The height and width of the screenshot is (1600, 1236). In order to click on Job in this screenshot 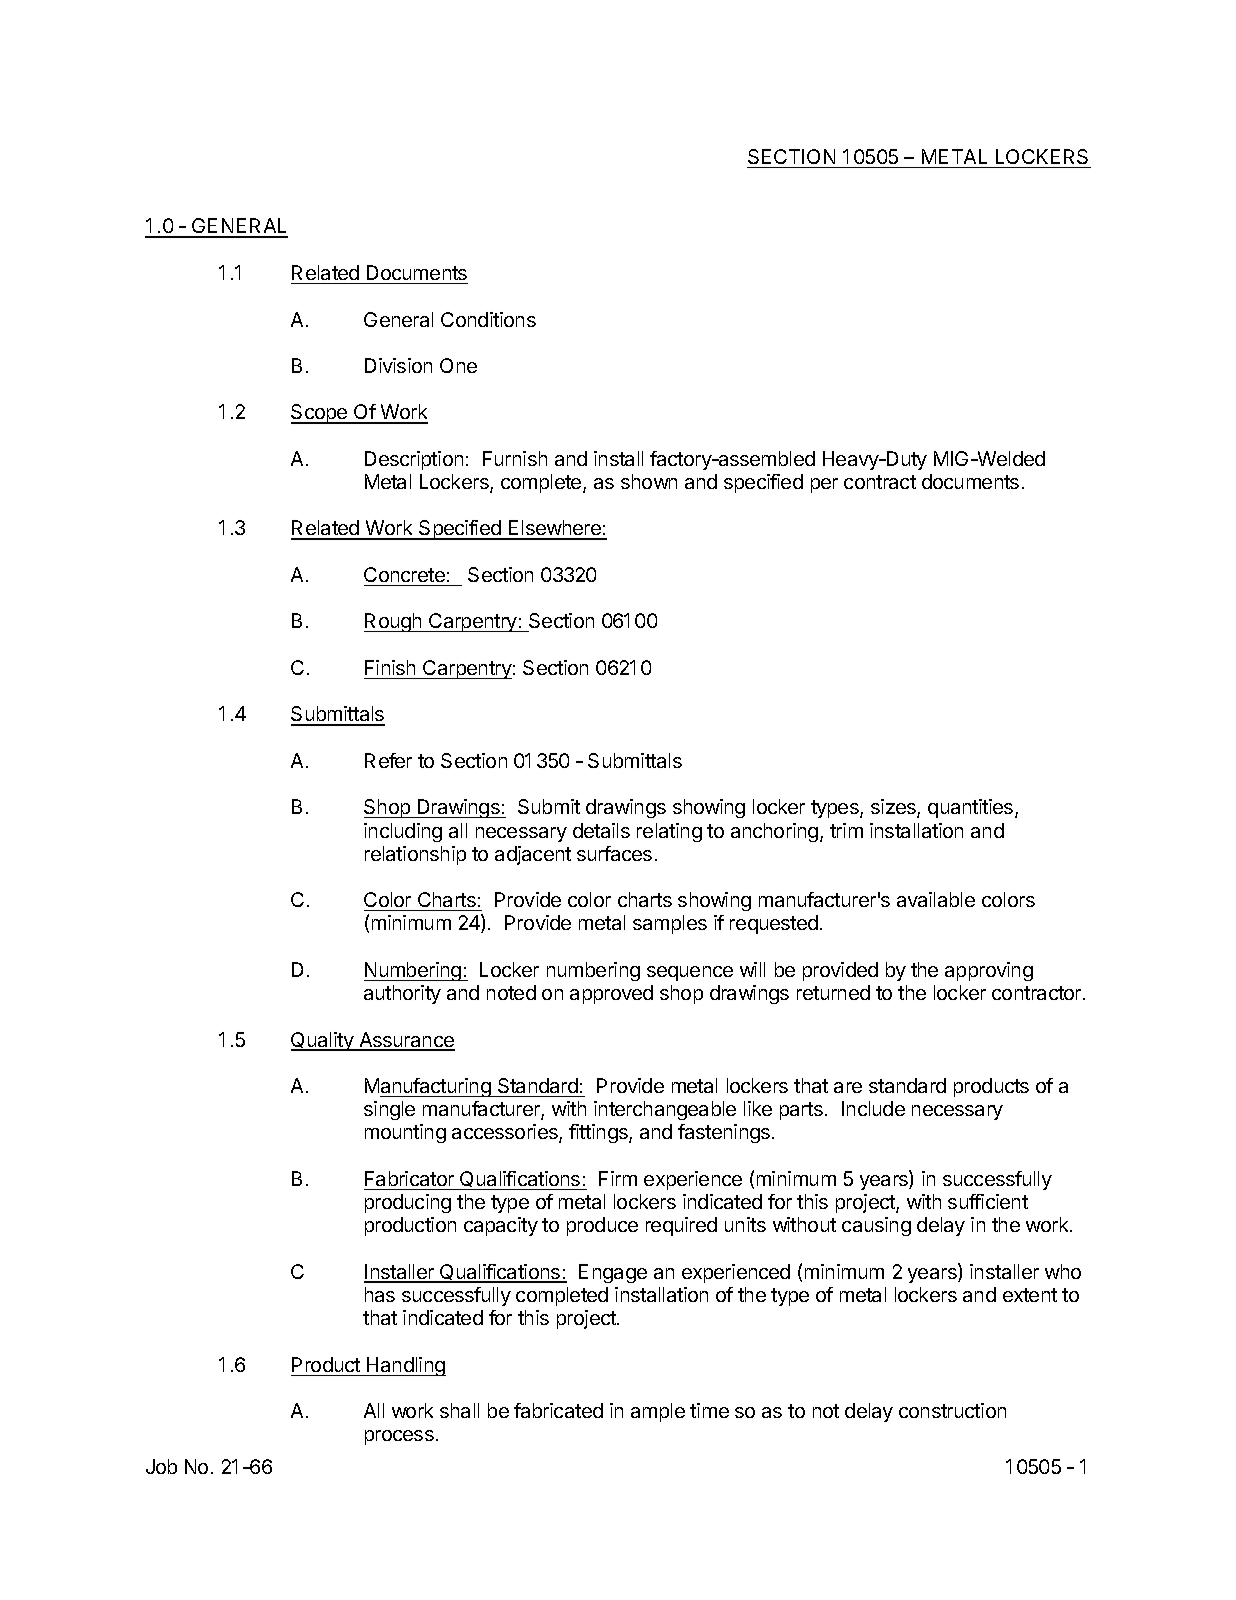, I will do `click(161, 1466)`.
